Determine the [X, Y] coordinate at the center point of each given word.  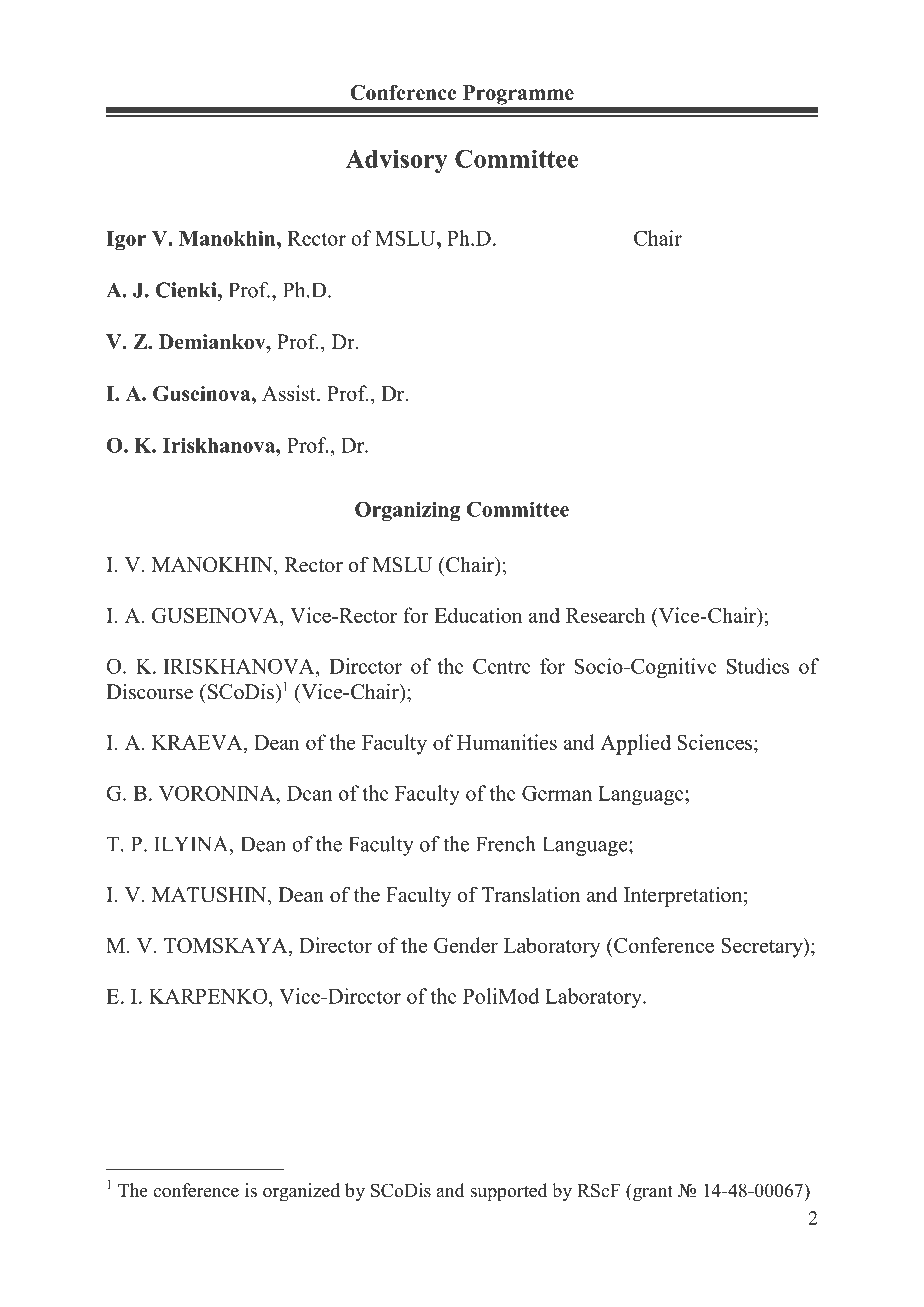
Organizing [407, 511]
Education [478, 615]
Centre [502, 666]
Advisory [397, 161]
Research [606, 615]
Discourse [149, 692]
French [506, 844]
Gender [466, 945]
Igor [126, 241]
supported [508, 1192]
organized [301, 1192]
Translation [531, 895]
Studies [758, 666]
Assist [290, 393]
